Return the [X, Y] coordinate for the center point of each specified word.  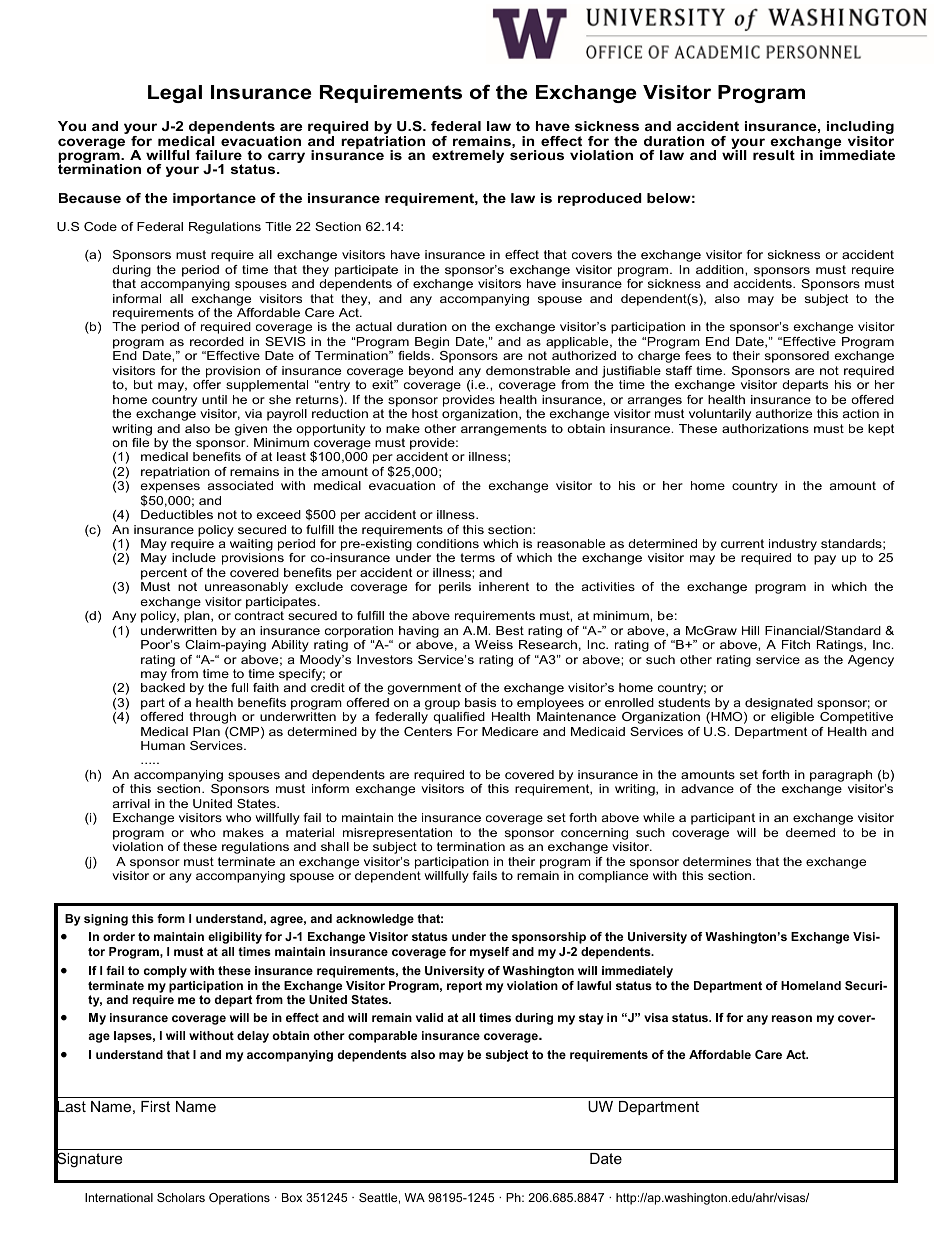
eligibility [235, 938]
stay [591, 1019]
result [774, 155]
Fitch [796, 644]
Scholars [181, 1197]
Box [292, 1197]
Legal [175, 94]
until [214, 399]
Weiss [494, 644]
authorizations [765, 428]
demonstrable [528, 370]
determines [717, 861]
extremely [468, 156]
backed [163, 687]
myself [489, 953]
